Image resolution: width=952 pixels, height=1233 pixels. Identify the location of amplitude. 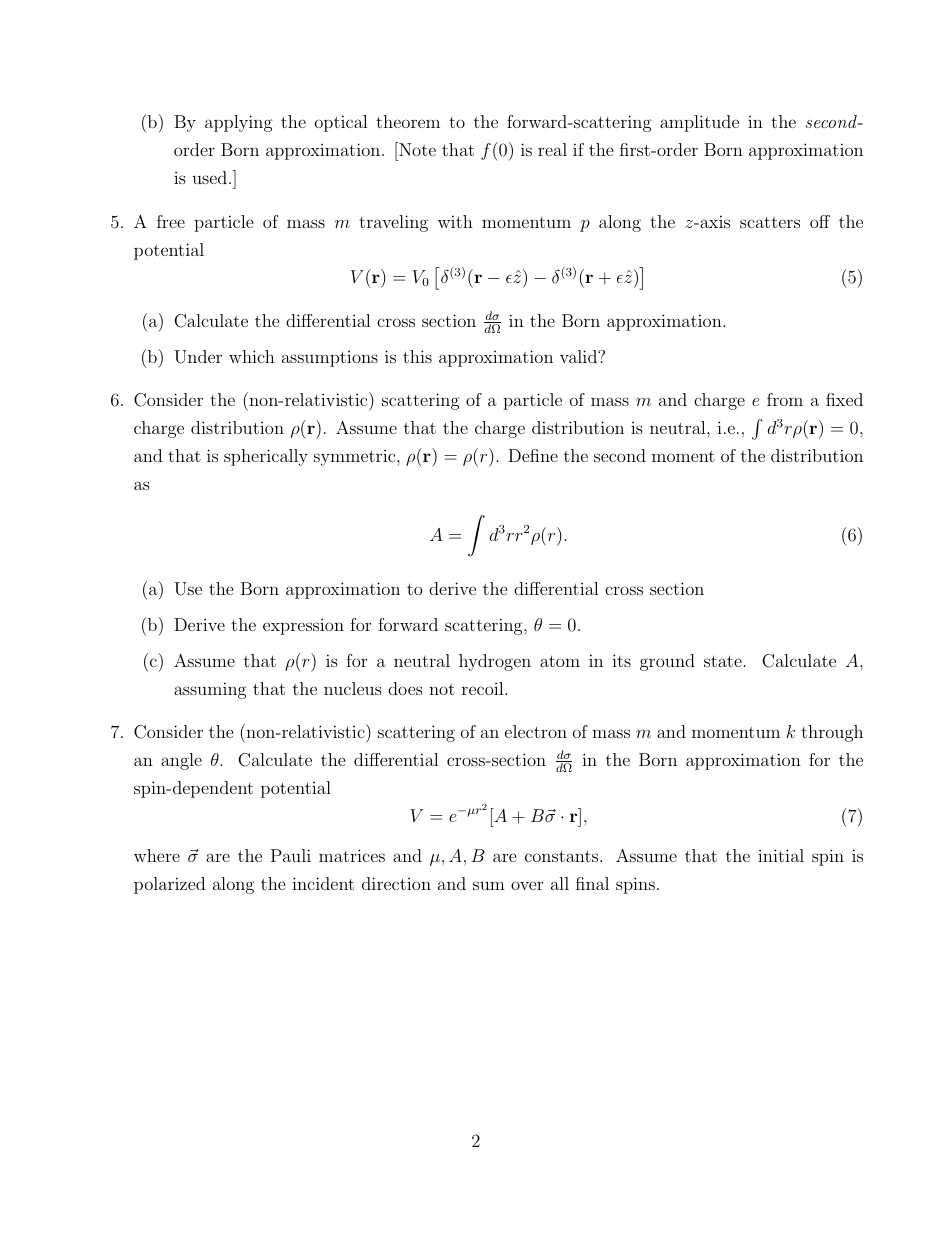
(699, 123).
